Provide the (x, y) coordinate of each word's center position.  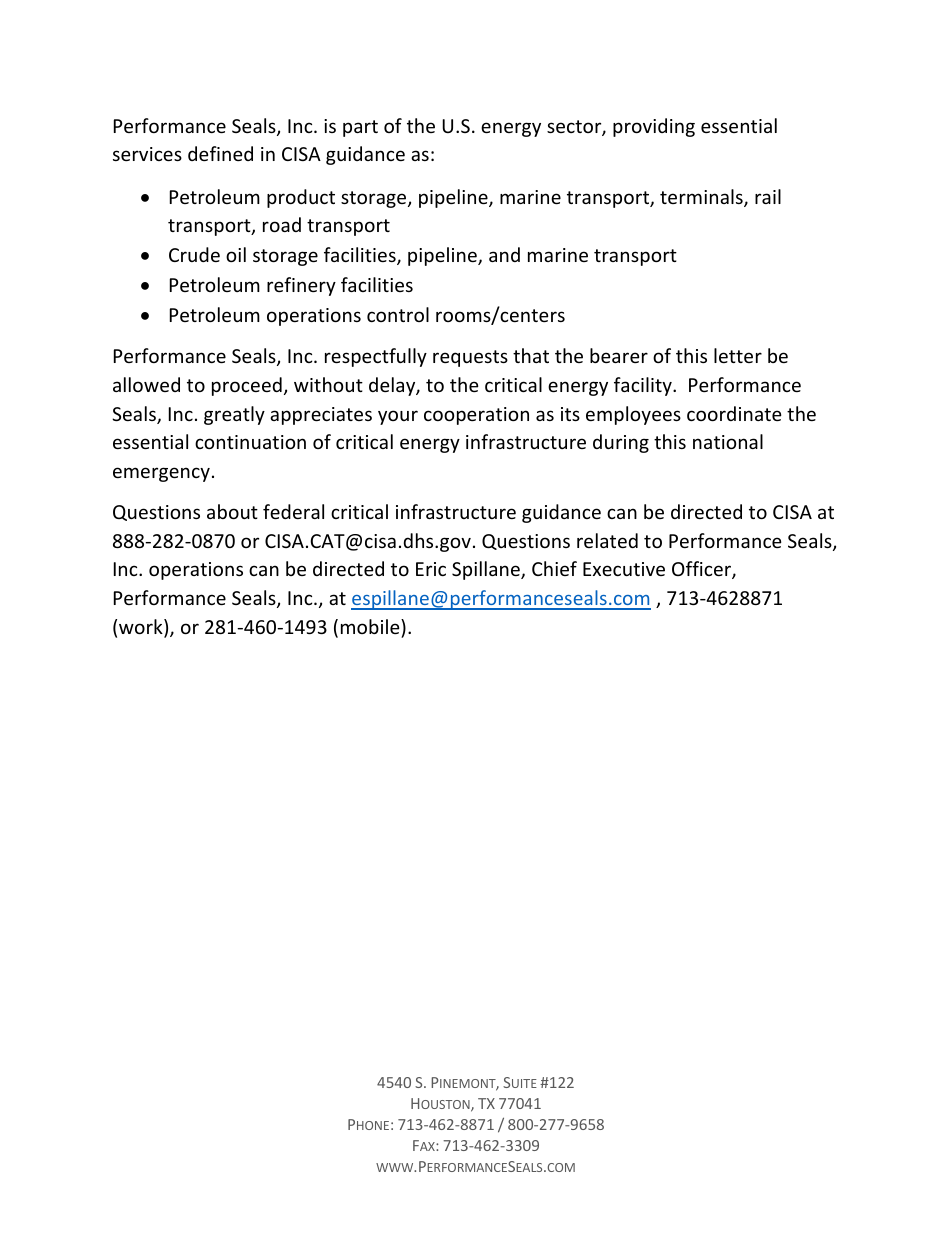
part (360, 128)
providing (654, 127)
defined (220, 153)
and (504, 254)
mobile (371, 626)
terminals (702, 198)
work (142, 628)
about (232, 511)
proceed (247, 386)
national (728, 441)
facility (644, 386)
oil (236, 254)
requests (470, 358)
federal (293, 511)
